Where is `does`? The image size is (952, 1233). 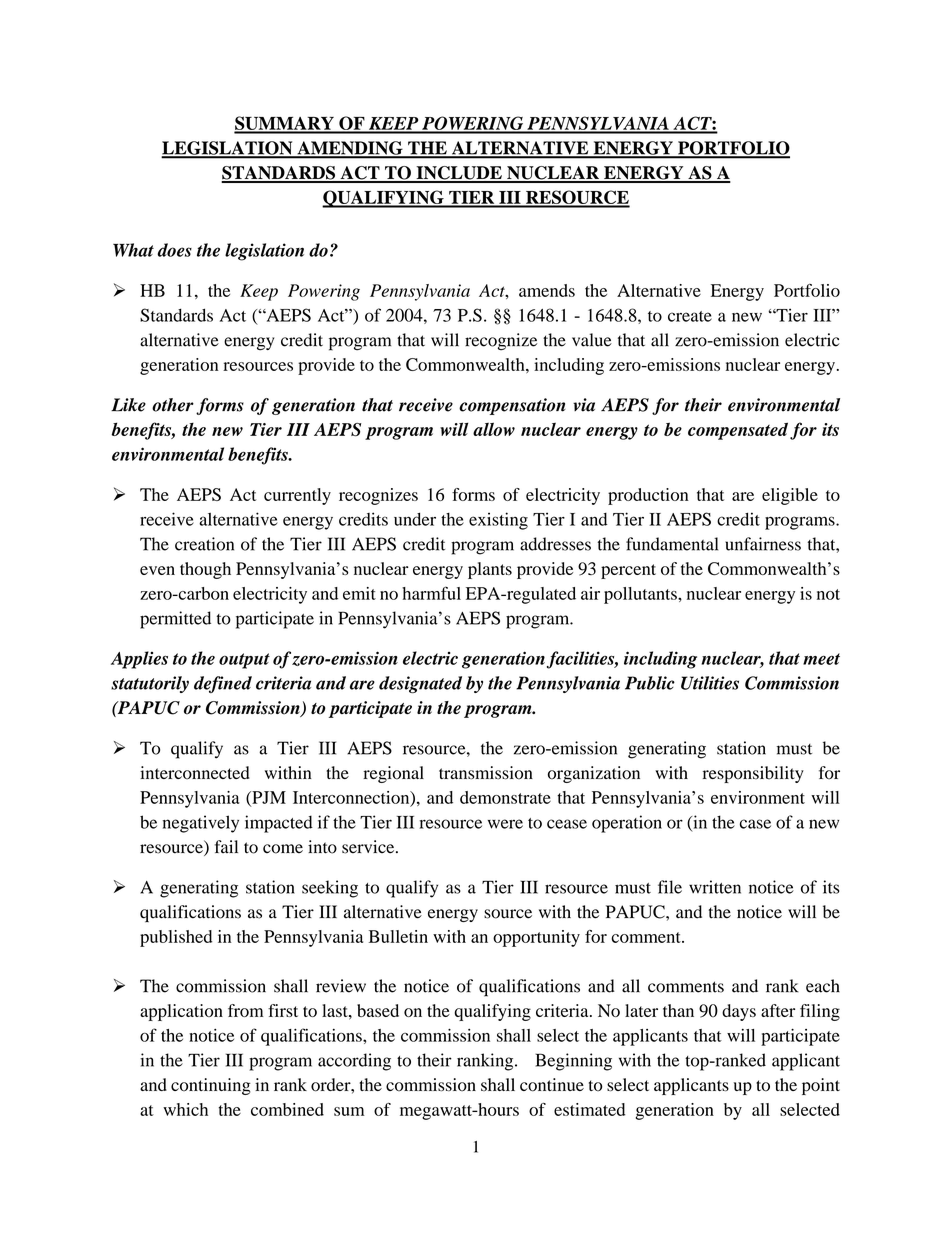
does is located at coordinates (174, 250).
